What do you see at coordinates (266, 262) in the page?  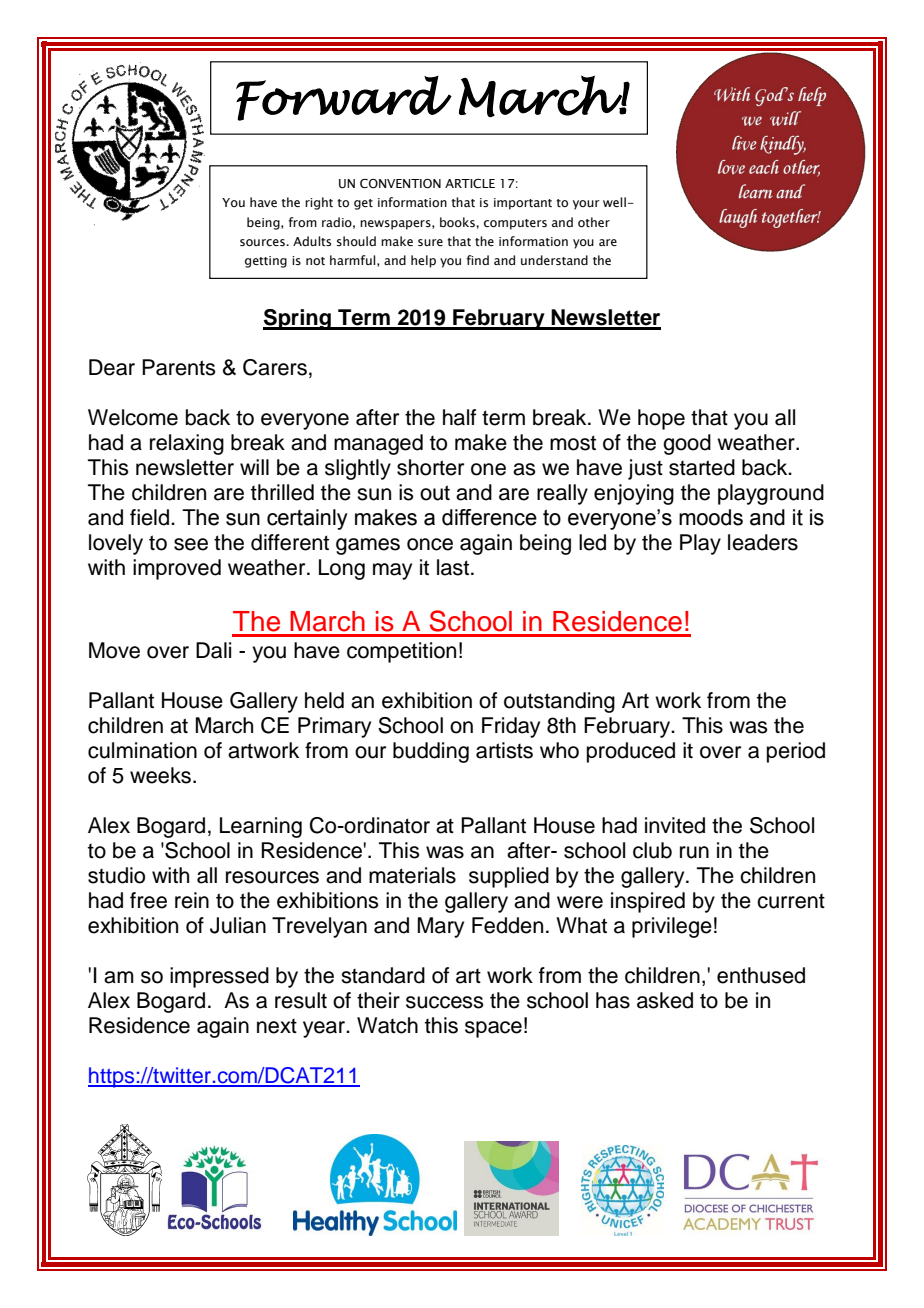 I see `getting` at bounding box center [266, 262].
